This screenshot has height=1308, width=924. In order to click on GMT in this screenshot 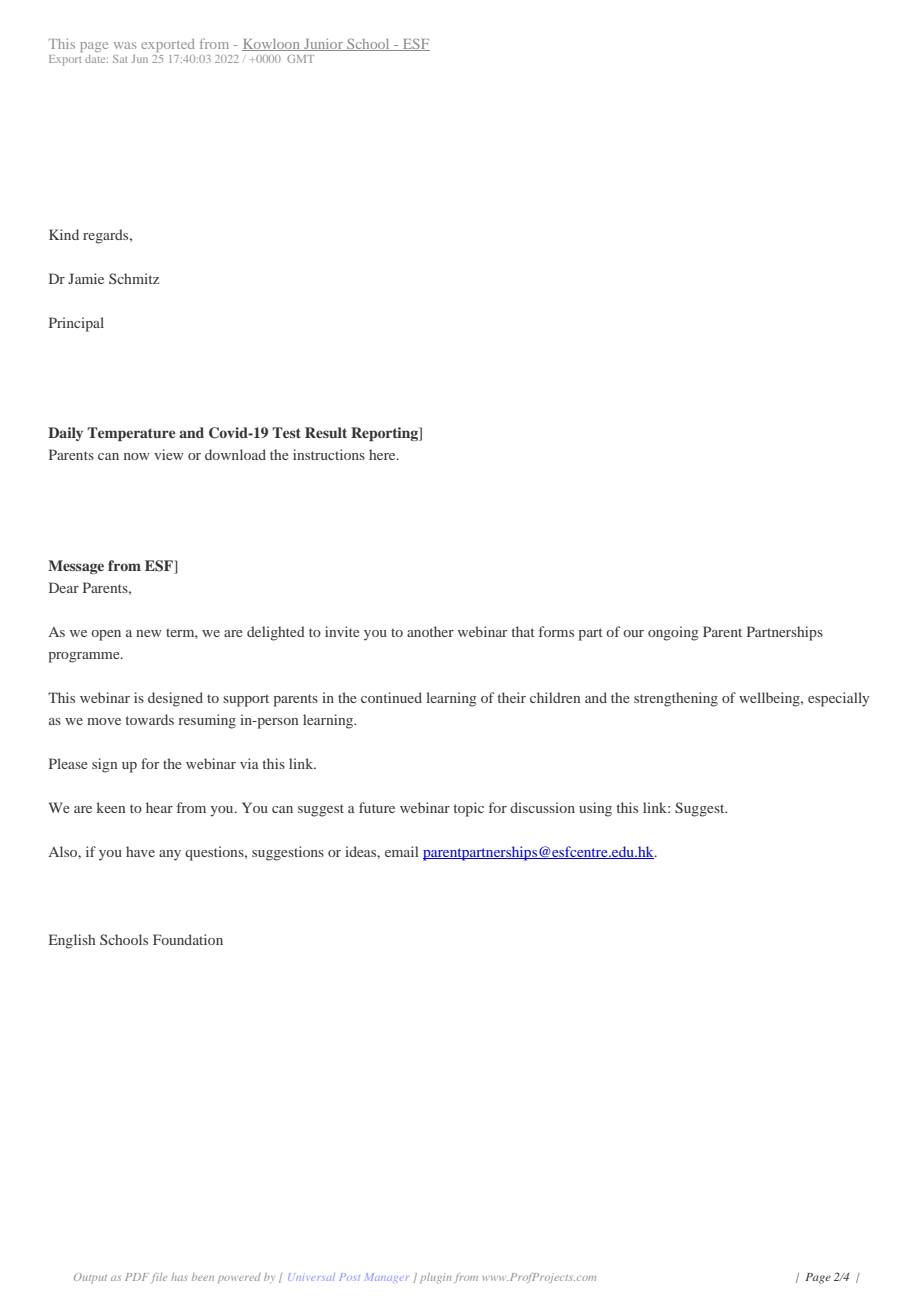, I will do `click(300, 59)`.
